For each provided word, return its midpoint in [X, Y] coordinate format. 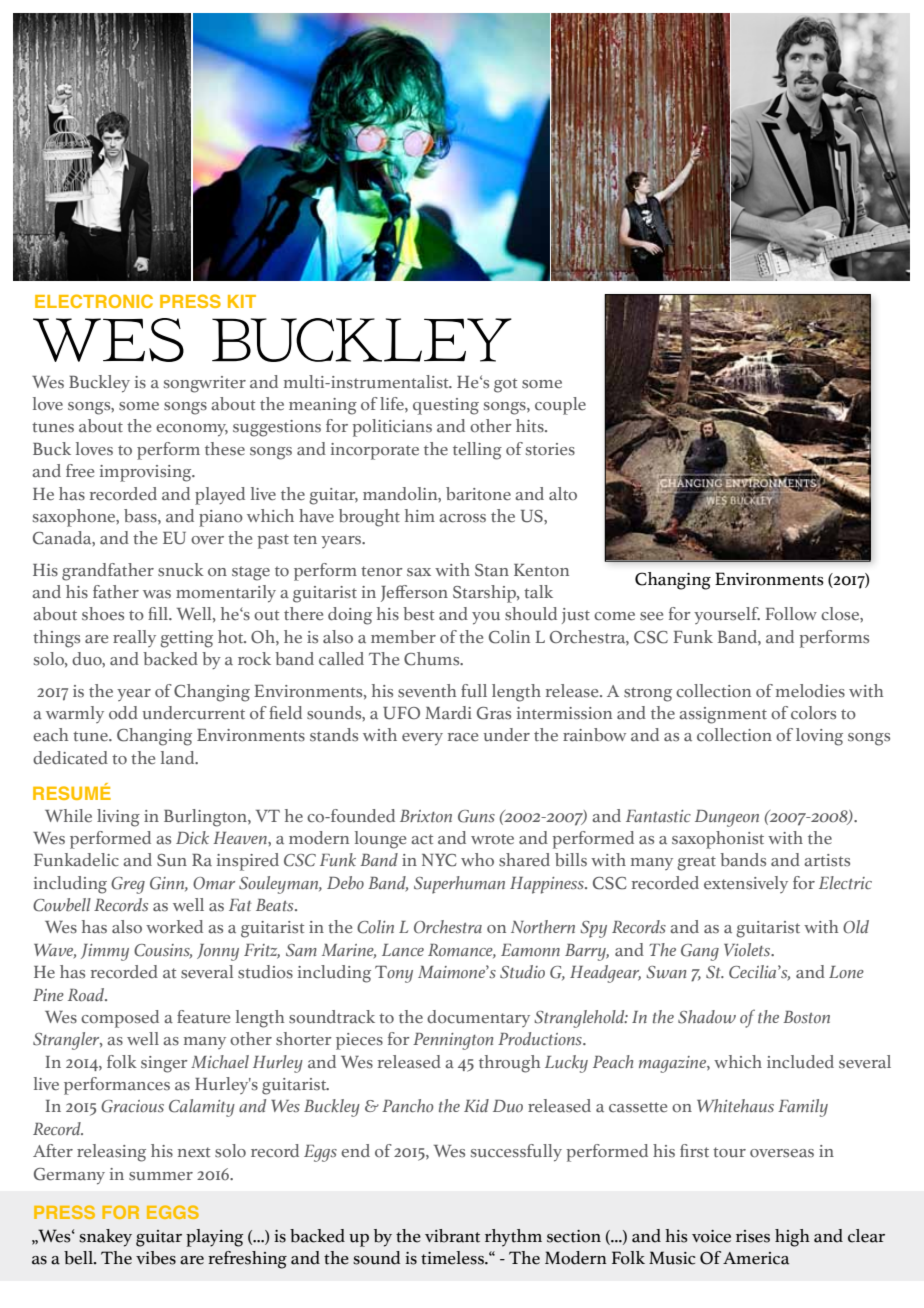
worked [174, 927]
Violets [748, 950]
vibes [156, 1258]
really [134, 638]
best [418, 614]
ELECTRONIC [94, 301]
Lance [403, 950]
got [505, 385]
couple [560, 406]
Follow [791, 613]
